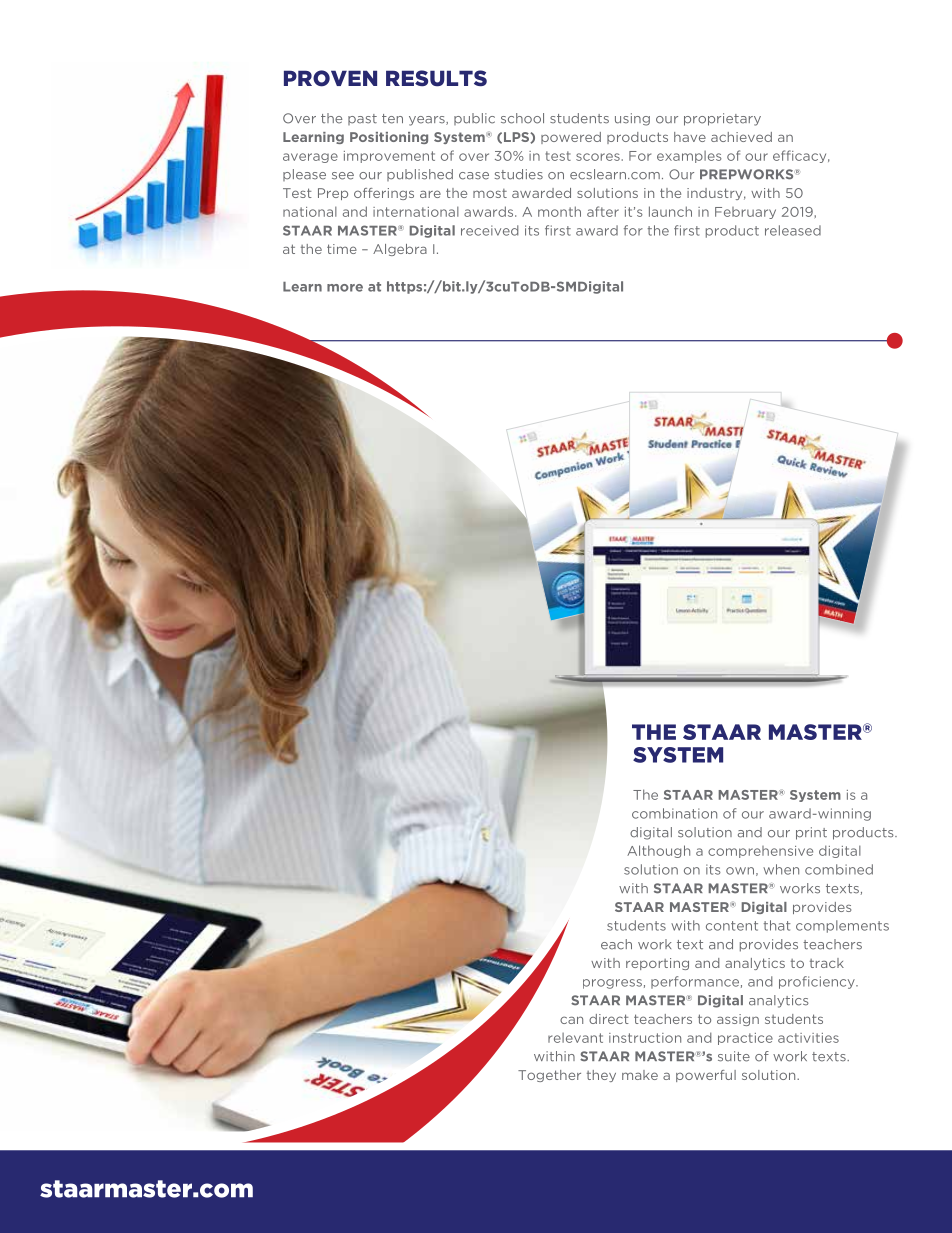 The image size is (952, 1233). I want to click on print, so click(811, 833).
